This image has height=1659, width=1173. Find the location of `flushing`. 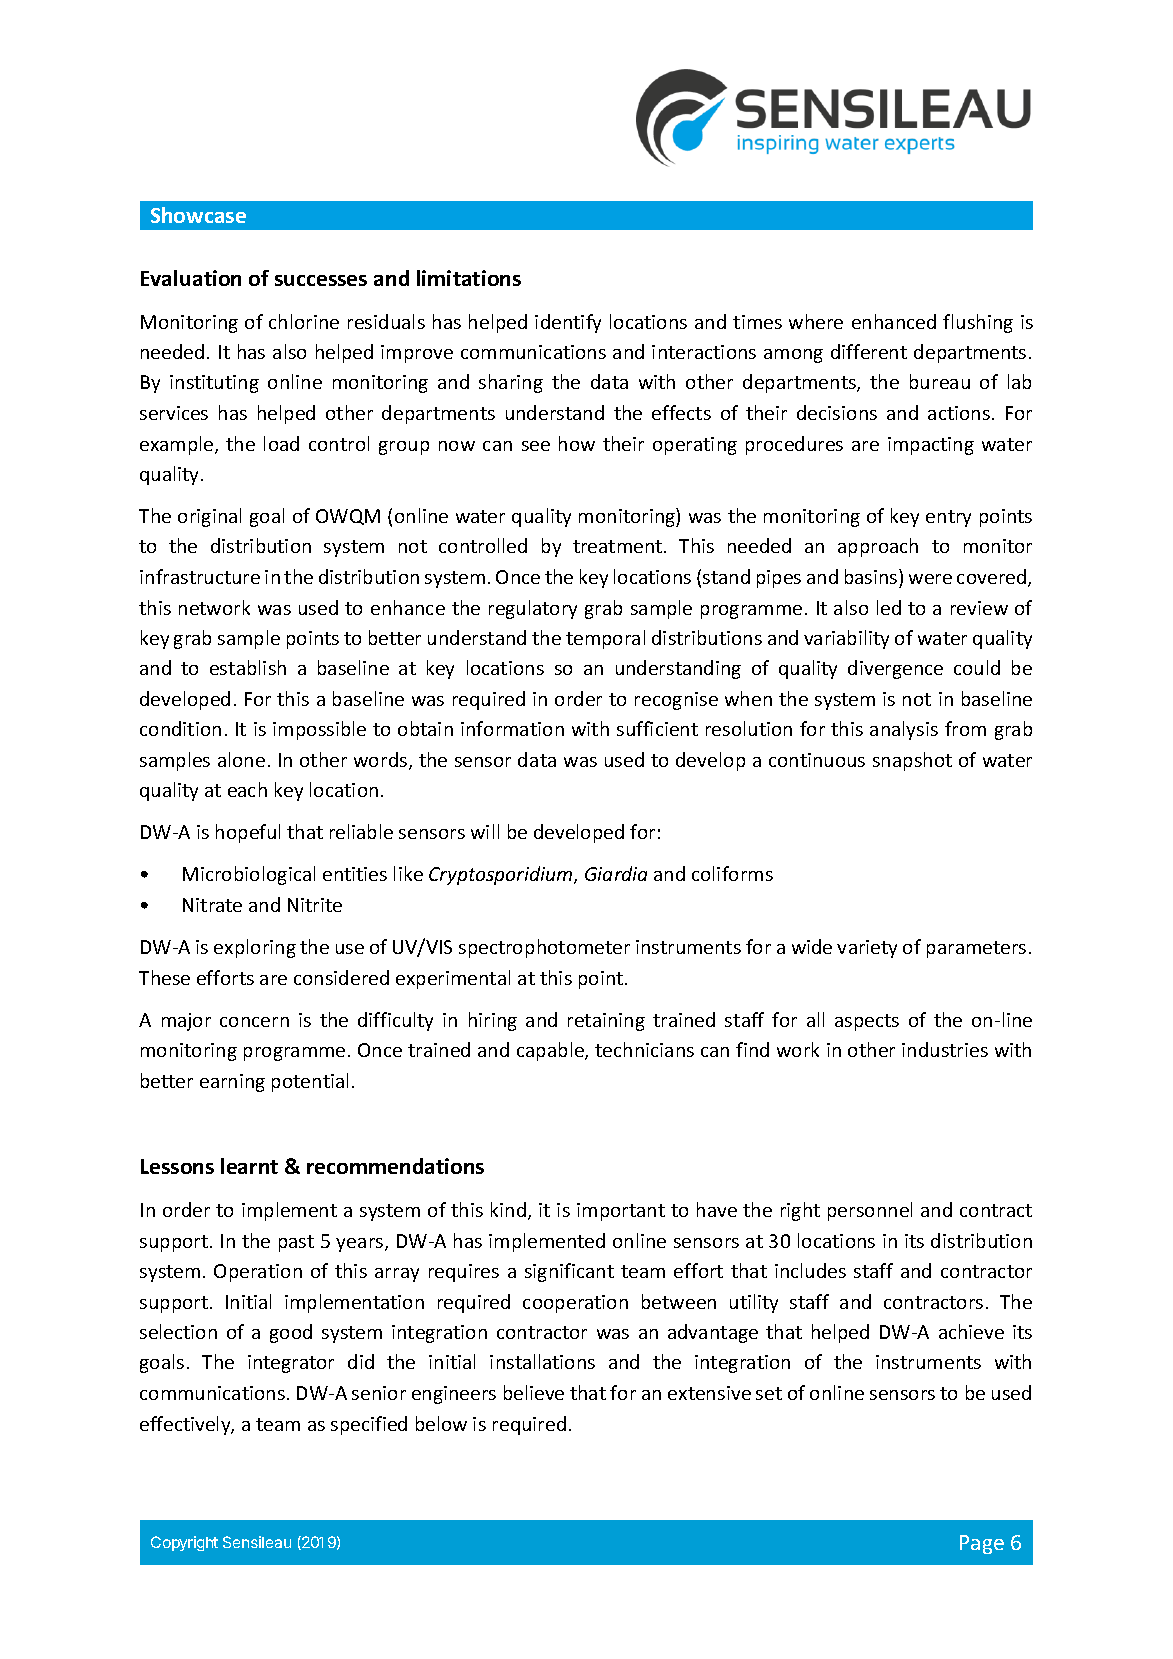

flushing is located at coordinates (978, 323).
